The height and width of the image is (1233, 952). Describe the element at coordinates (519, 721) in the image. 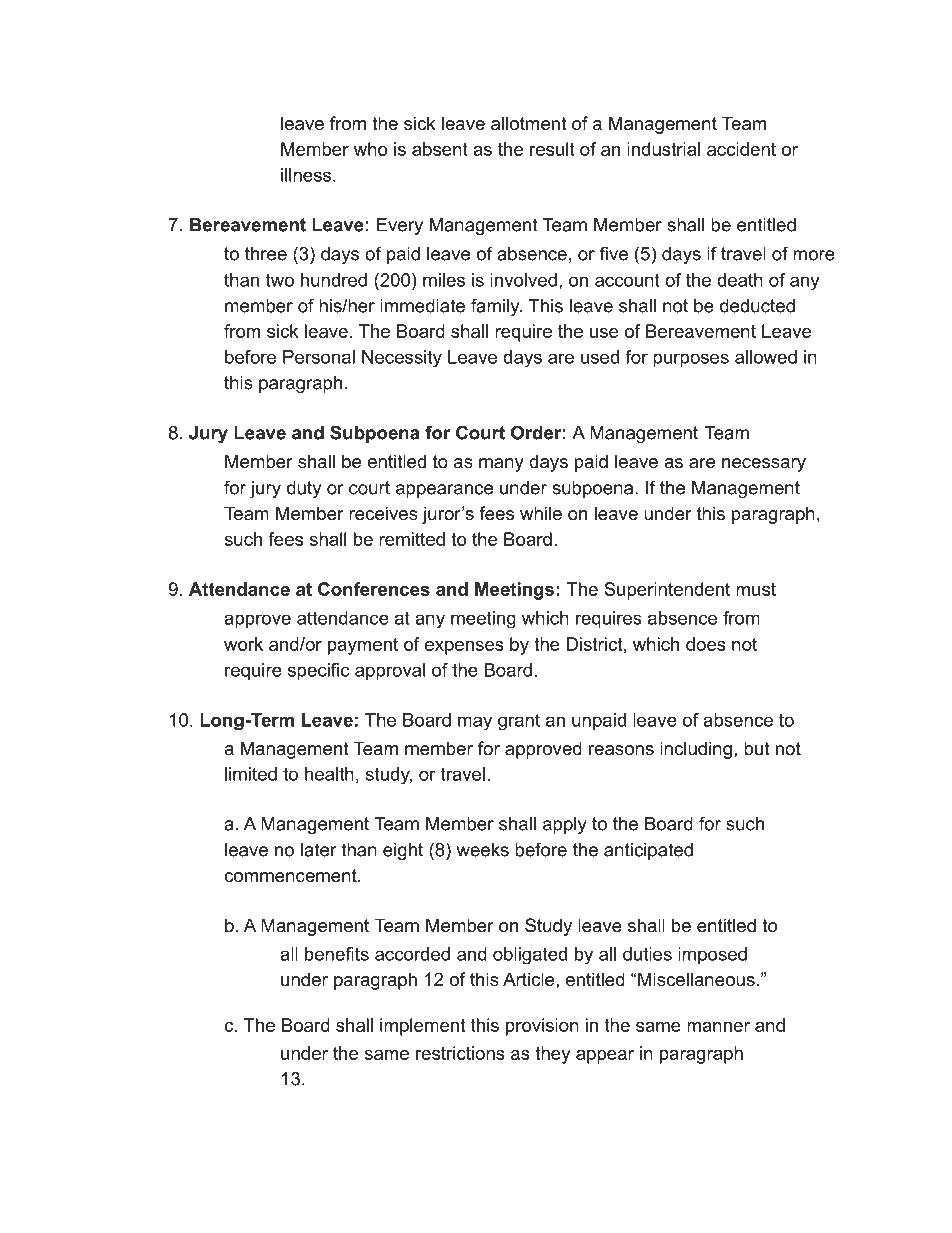

I see `grant` at that location.
